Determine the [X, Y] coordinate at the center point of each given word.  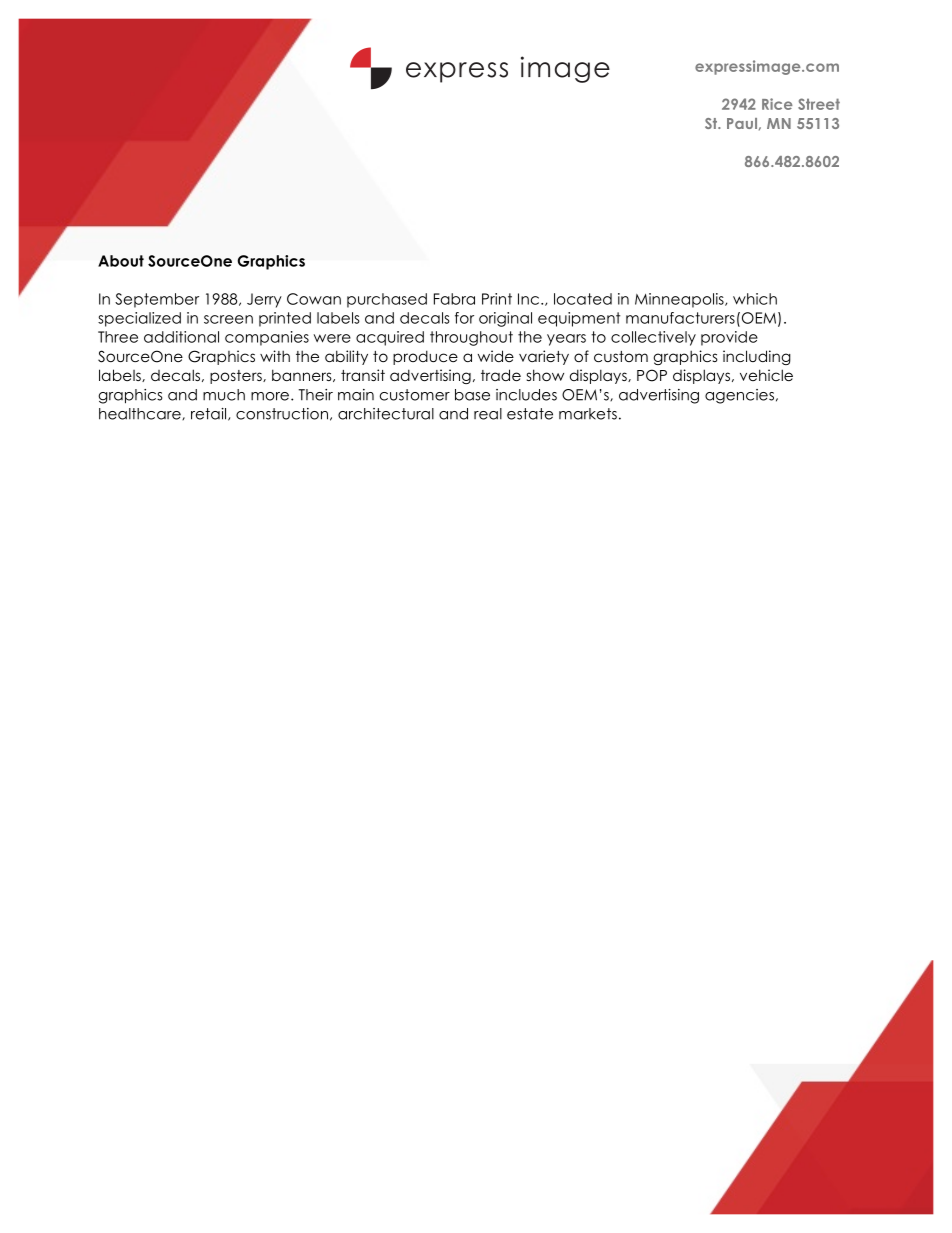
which [755, 299]
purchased [387, 300]
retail [210, 414]
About [121, 261]
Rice [777, 104]
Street [819, 104]
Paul [742, 123]
